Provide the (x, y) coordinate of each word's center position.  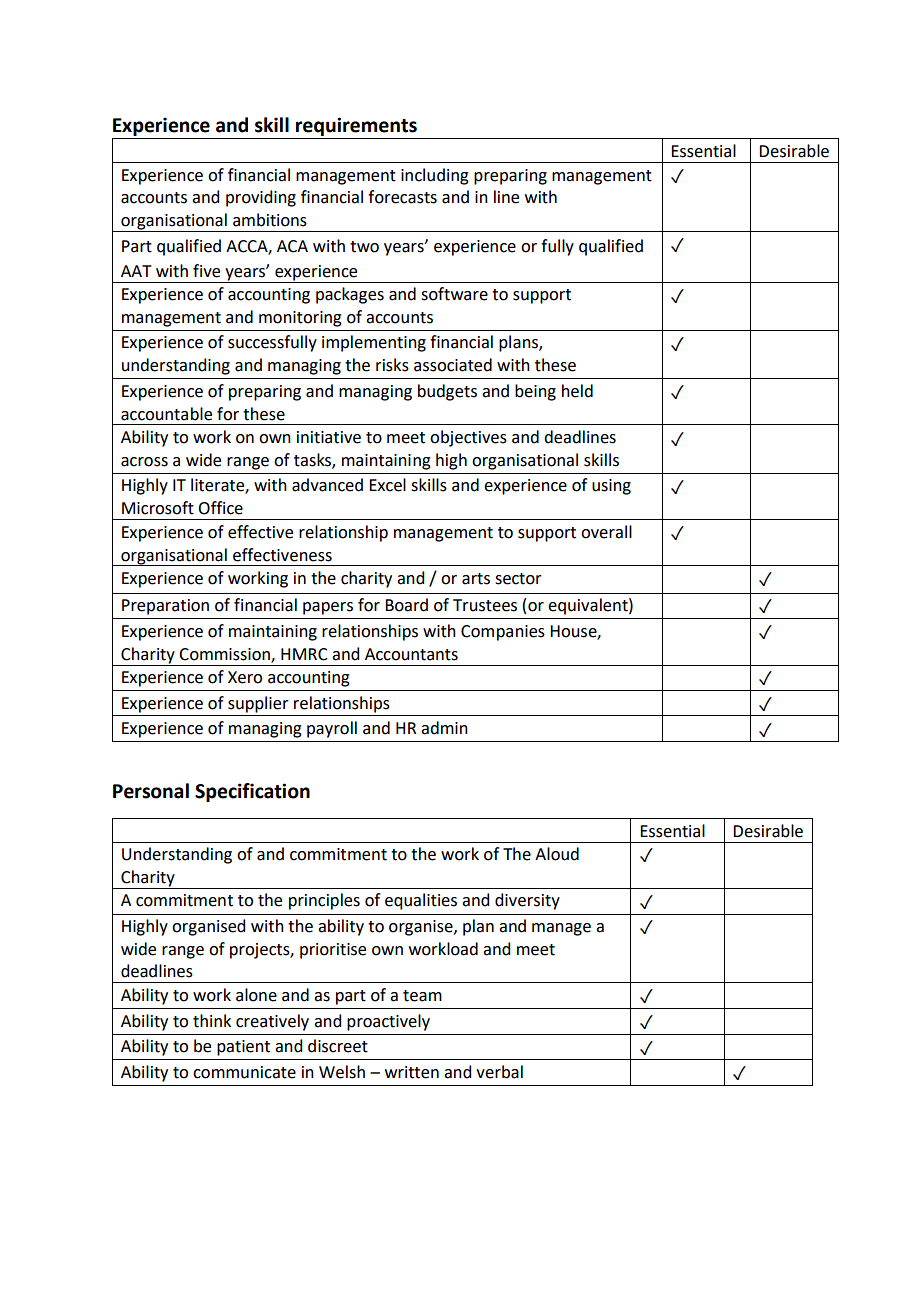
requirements (356, 128)
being (535, 392)
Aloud (557, 854)
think (212, 1021)
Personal (151, 791)
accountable (166, 414)
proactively (388, 1022)
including (435, 176)
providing (261, 198)
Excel (387, 485)
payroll (332, 729)
